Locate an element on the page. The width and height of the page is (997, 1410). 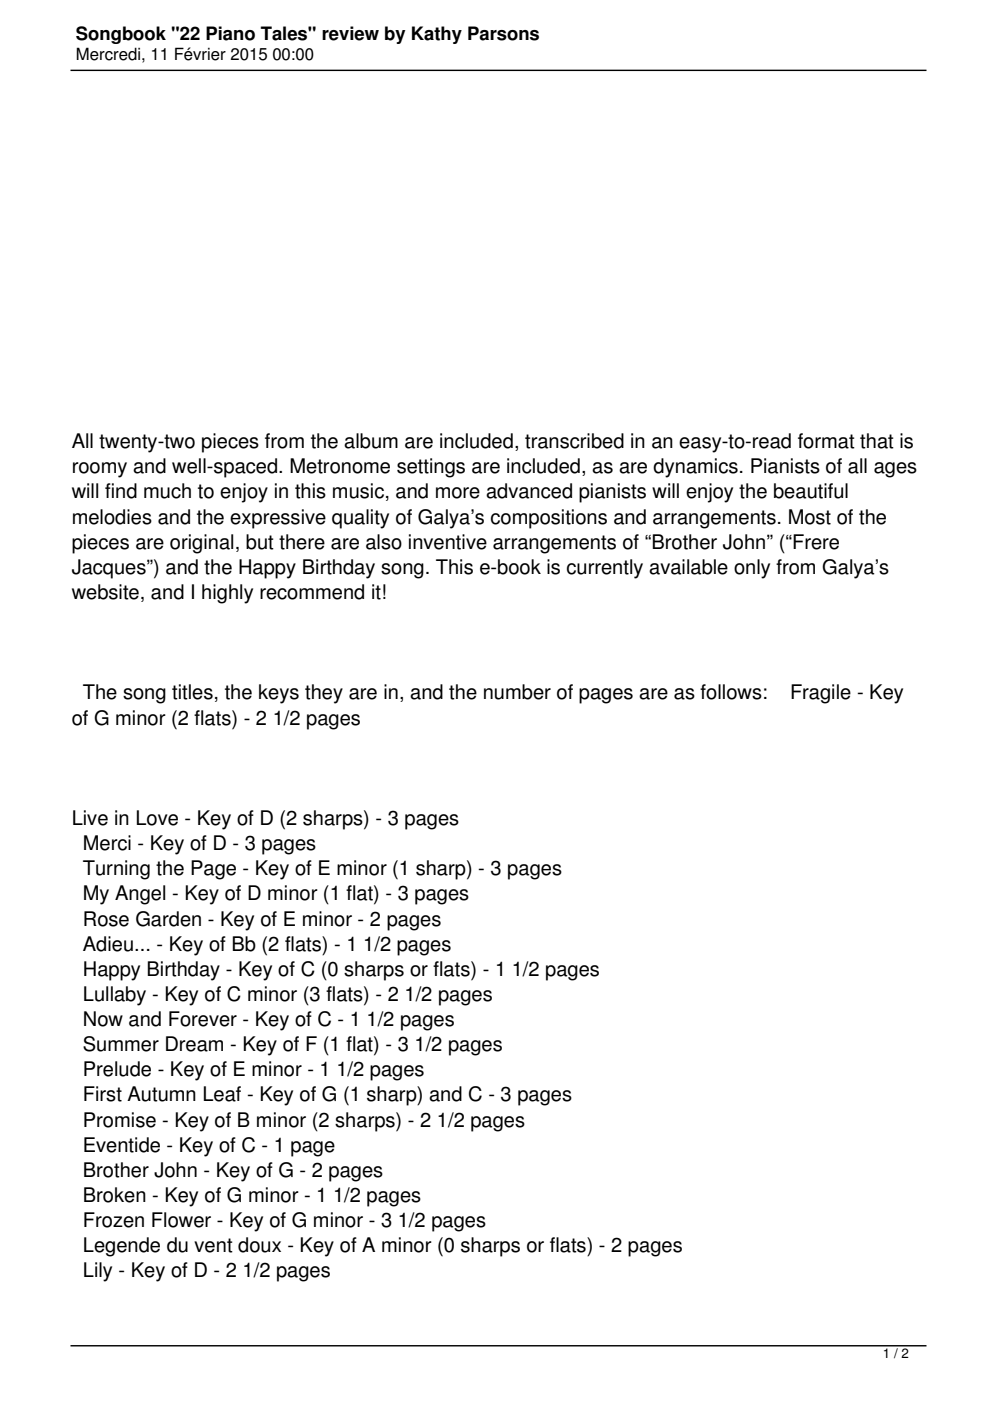
Leaf is located at coordinates (222, 1094).
